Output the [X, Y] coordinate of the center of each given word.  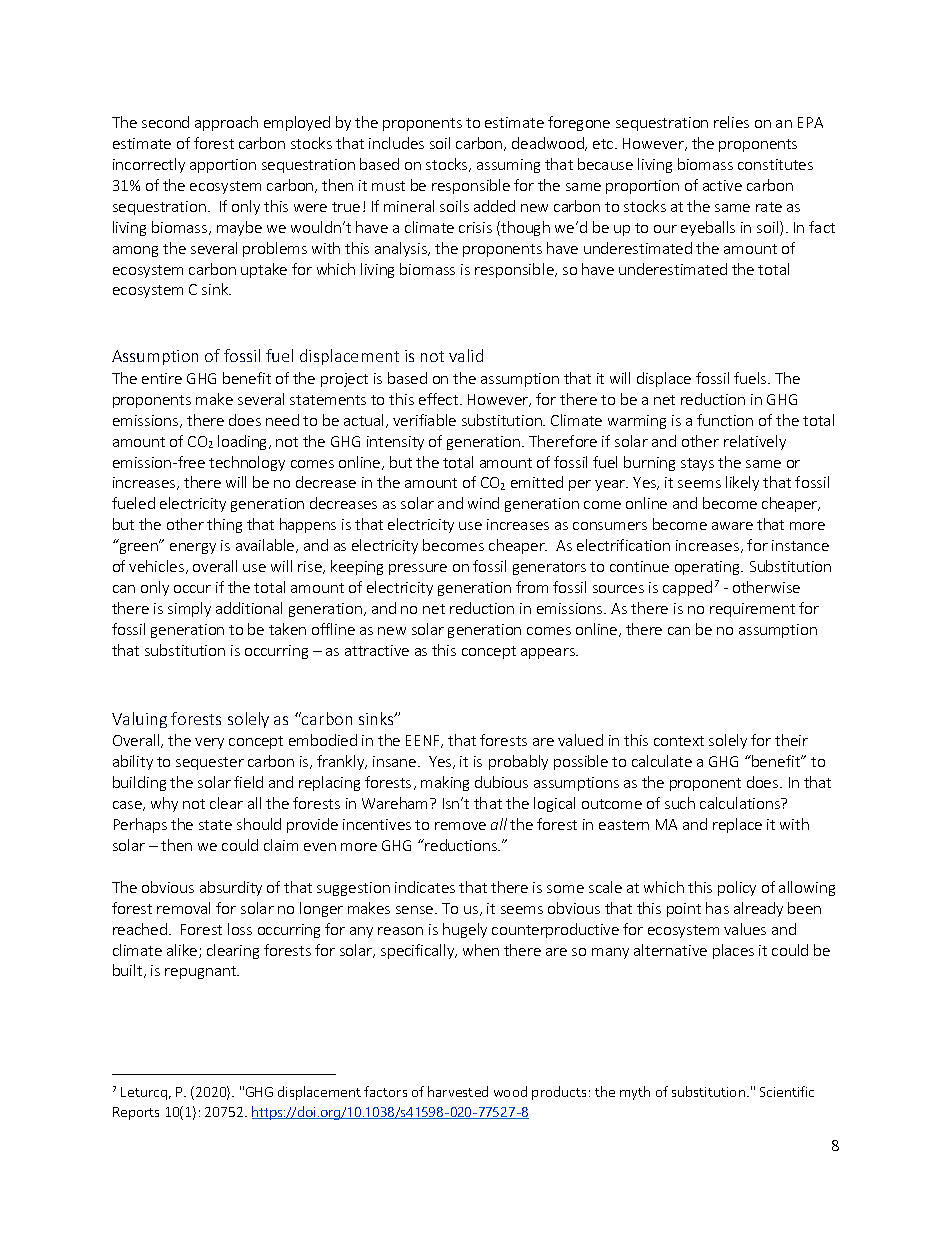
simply [189, 609]
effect [440, 399]
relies [731, 122]
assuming [508, 166]
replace [737, 825]
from [532, 587]
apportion [223, 166]
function [725, 420]
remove [460, 826]
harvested [458, 1091]
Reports [136, 1113]
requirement [752, 610]
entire [162, 378]
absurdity [231, 888]
